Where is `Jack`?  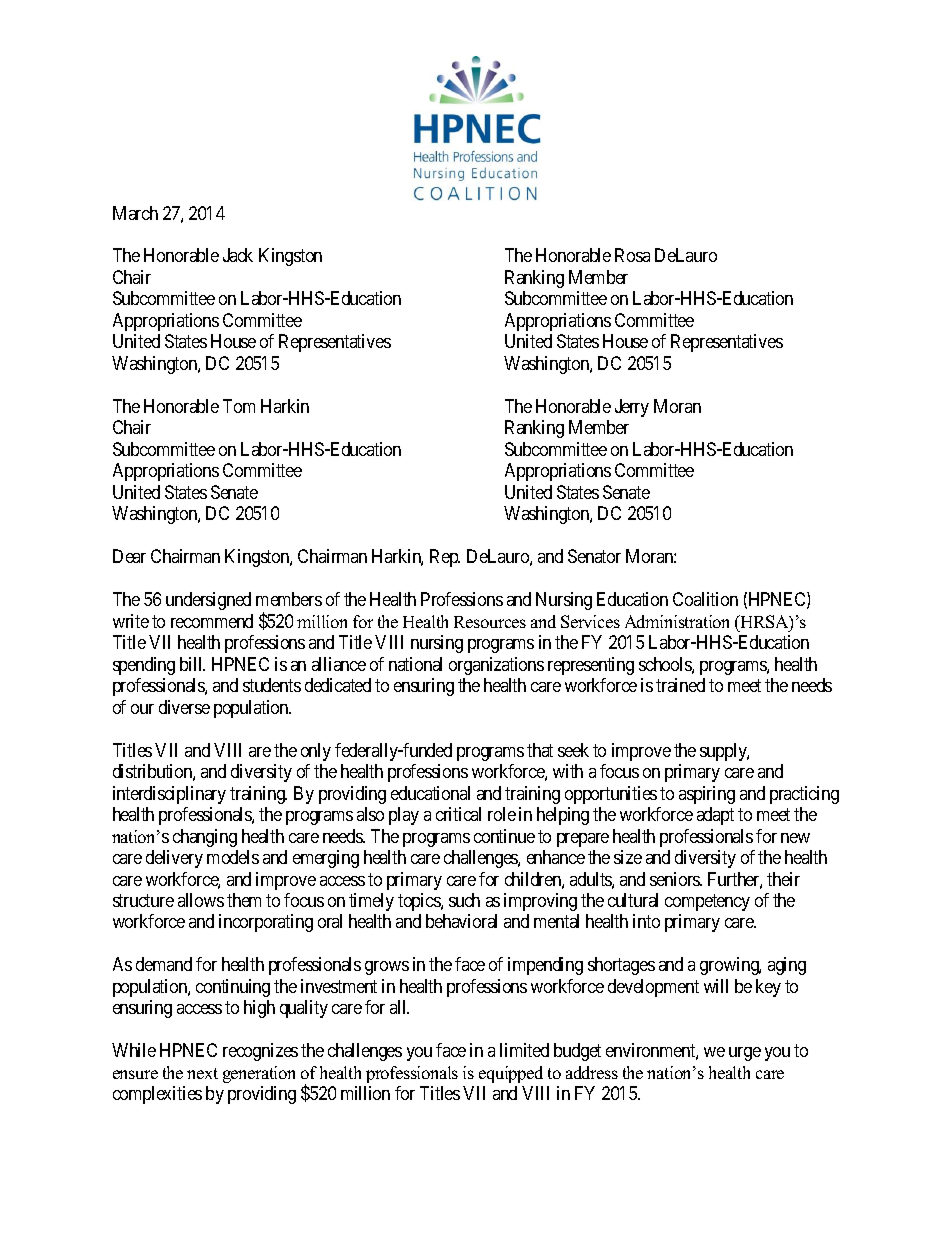 Jack is located at coordinates (238, 255).
